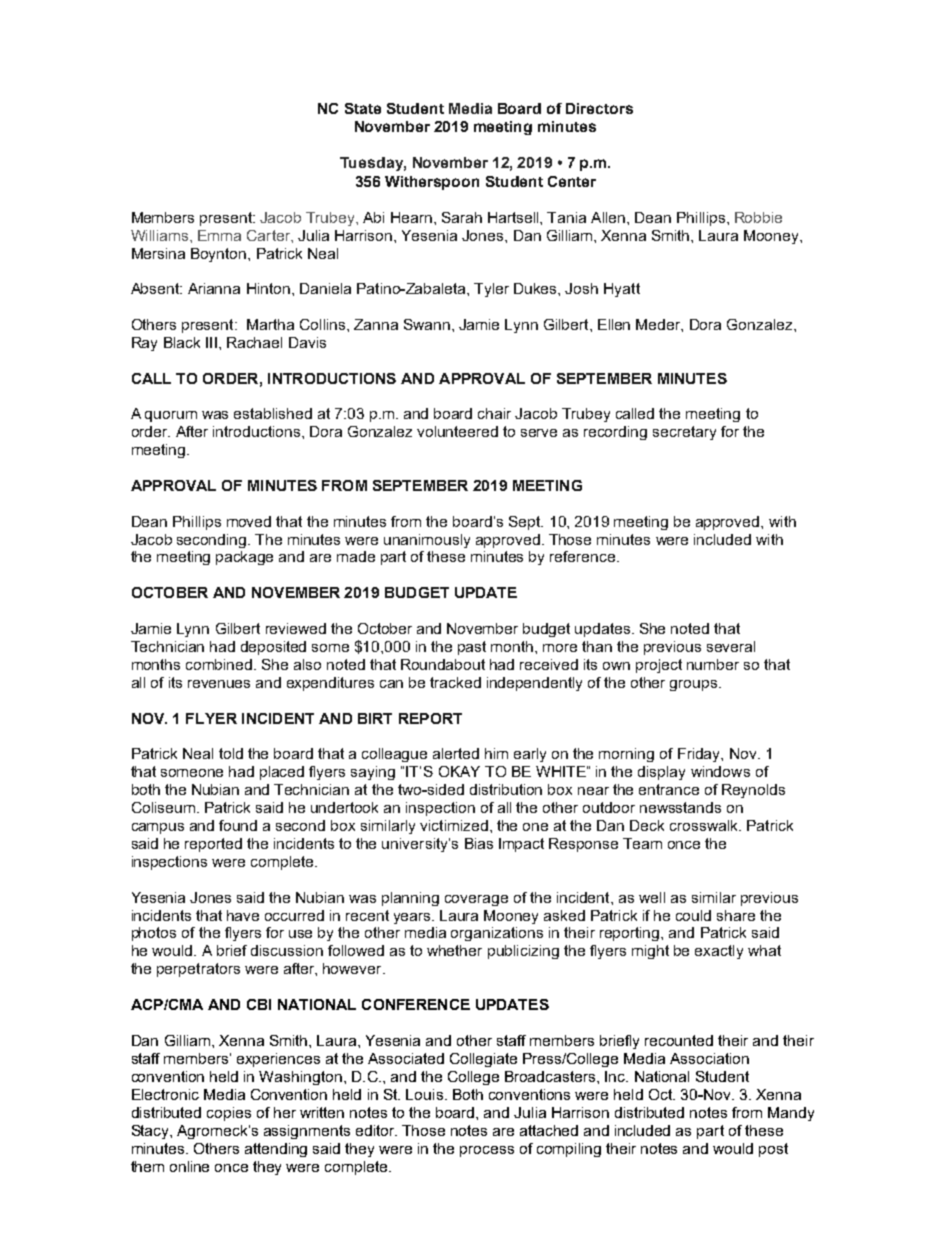  What do you see at coordinates (211, 342) in the screenshot?
I see `III` at bounding box center [211, 342].
